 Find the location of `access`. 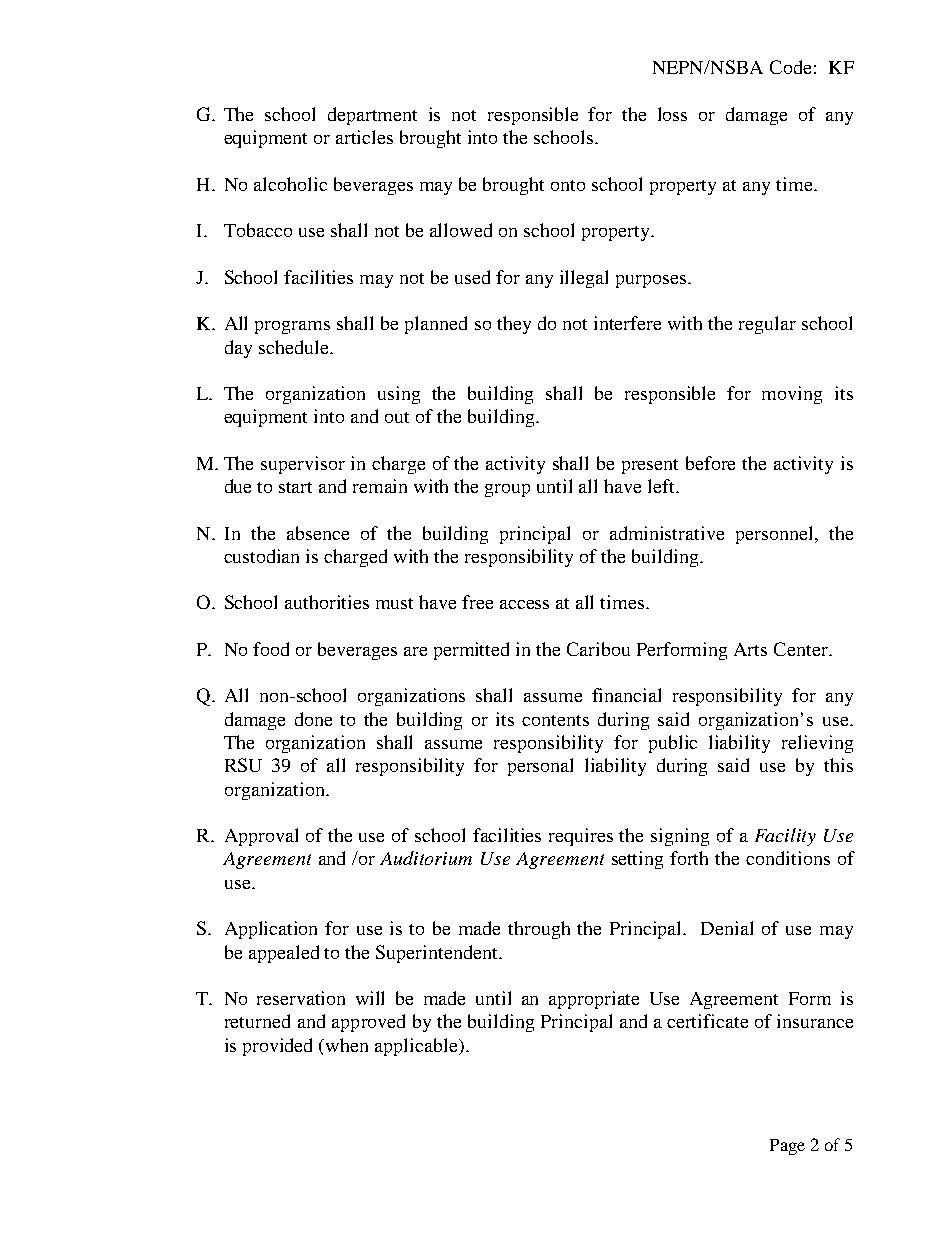

access is located at coordinates (524, 604).
